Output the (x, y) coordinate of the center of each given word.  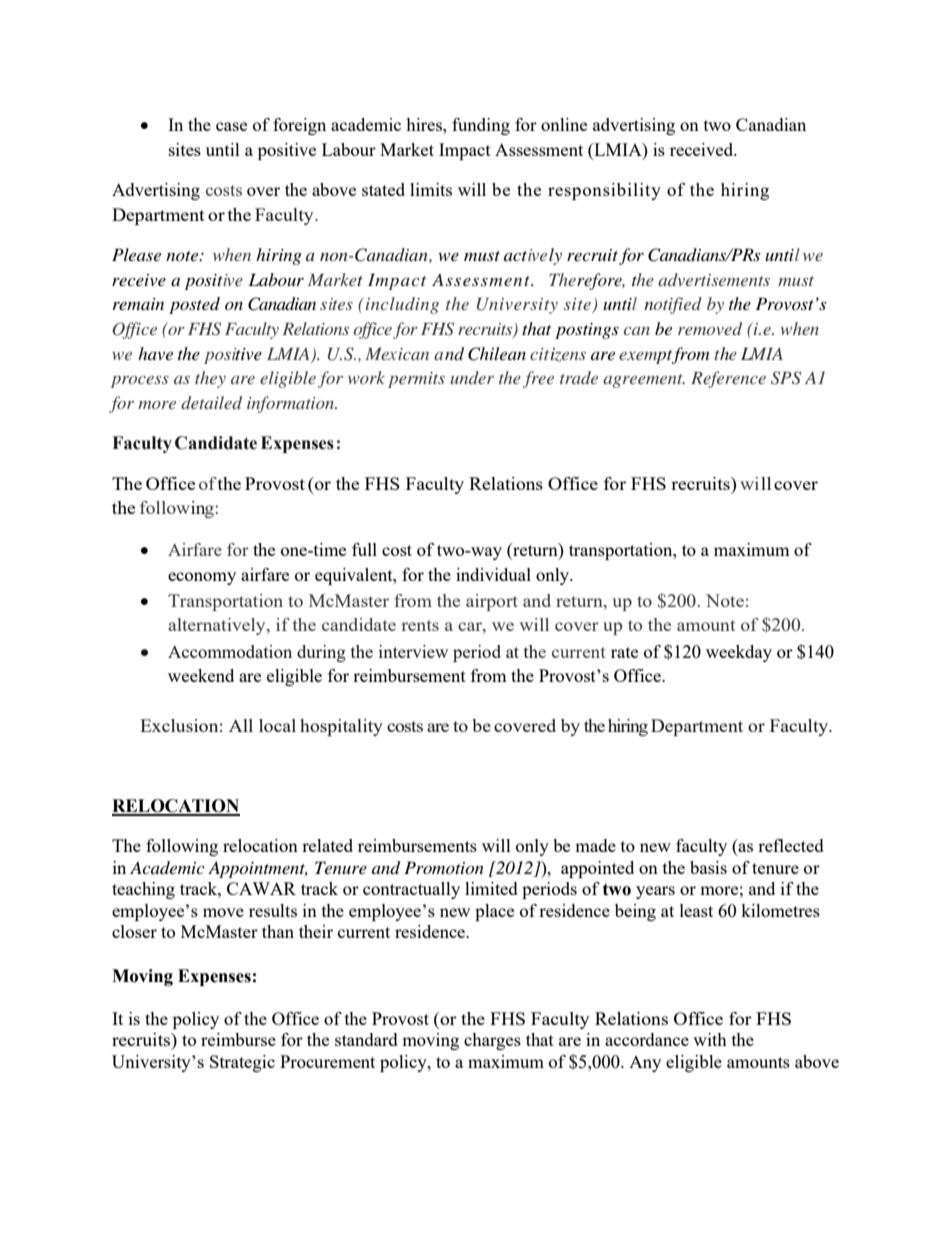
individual (493, 574)
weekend (201, 675)
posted (194, 305)
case (231, 126)
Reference (728, 379)
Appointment (258, 869)
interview (413, 651)
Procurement (327, 1061)
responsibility (604, 191)
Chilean (497, 354)
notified (673, 305)
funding (481, 126)
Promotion (444, 867)
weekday (739, 653)
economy (202, 578)
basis (708, 867)
